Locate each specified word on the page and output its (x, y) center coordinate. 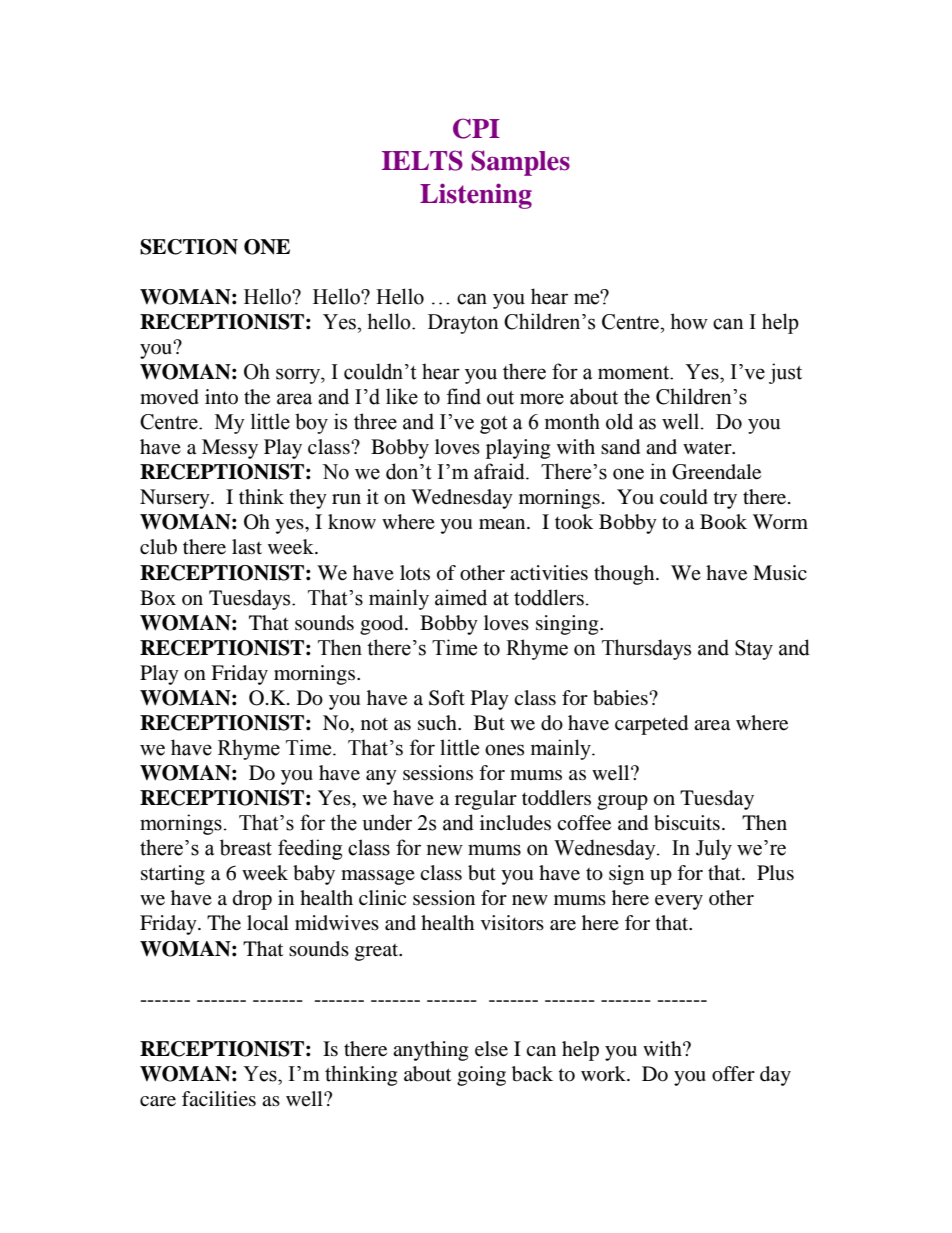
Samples (520, 163)
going (481, 1076)
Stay (754, 650)
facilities (219, 1099)
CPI (476, 128)
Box (158, 598)
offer (733, 1074)
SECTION (189, 247)
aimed (461, 597)
